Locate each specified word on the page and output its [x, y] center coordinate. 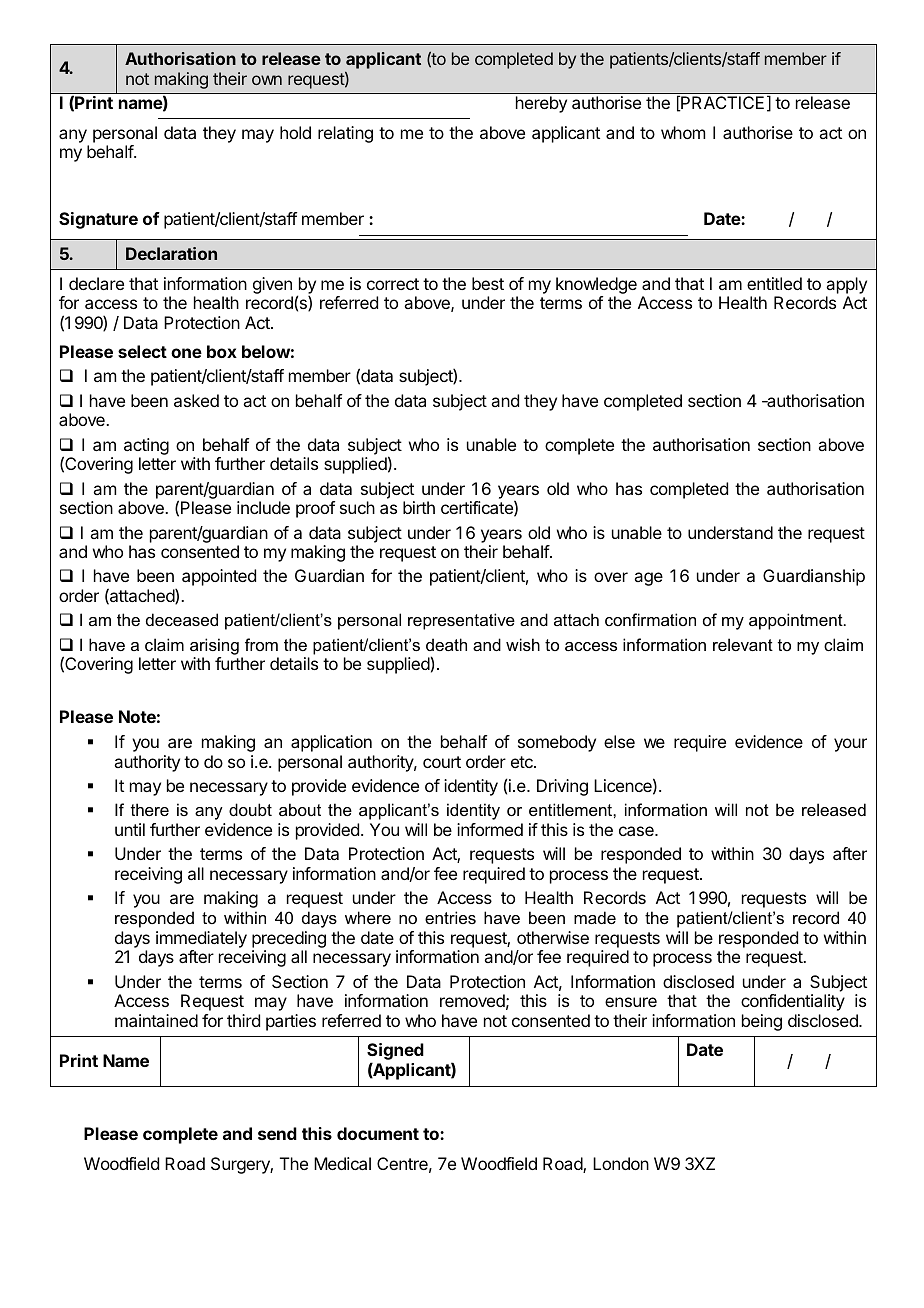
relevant [743, 644]
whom [683, 132]
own [267, 80]
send [277, 1133]
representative [461, 621]
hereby [541, 104]
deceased [182, 619]
